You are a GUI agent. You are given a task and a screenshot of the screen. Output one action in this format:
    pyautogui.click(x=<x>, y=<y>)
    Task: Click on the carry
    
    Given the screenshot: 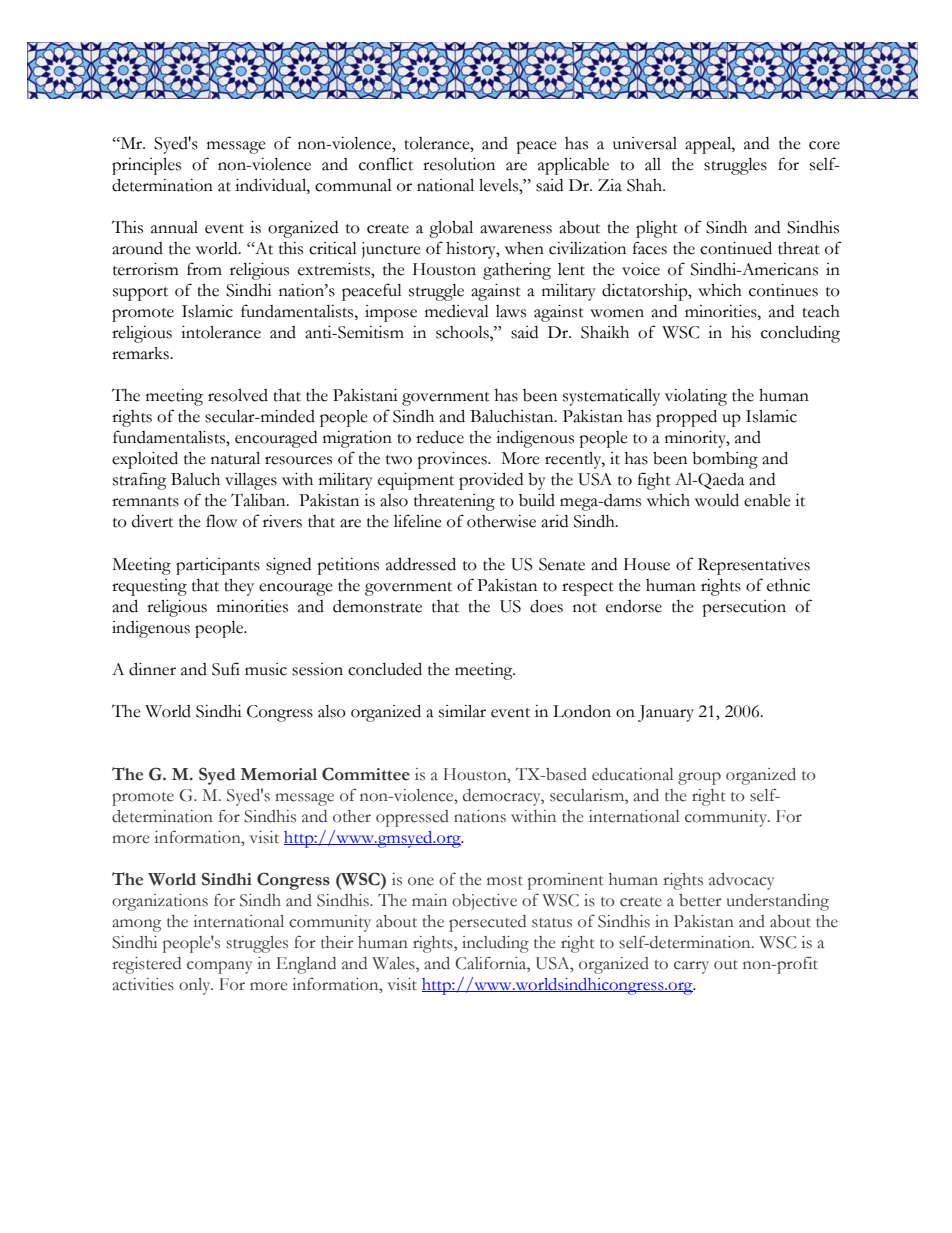 What is the action you would take?
    pyautogui.click(x=691, y=967)
